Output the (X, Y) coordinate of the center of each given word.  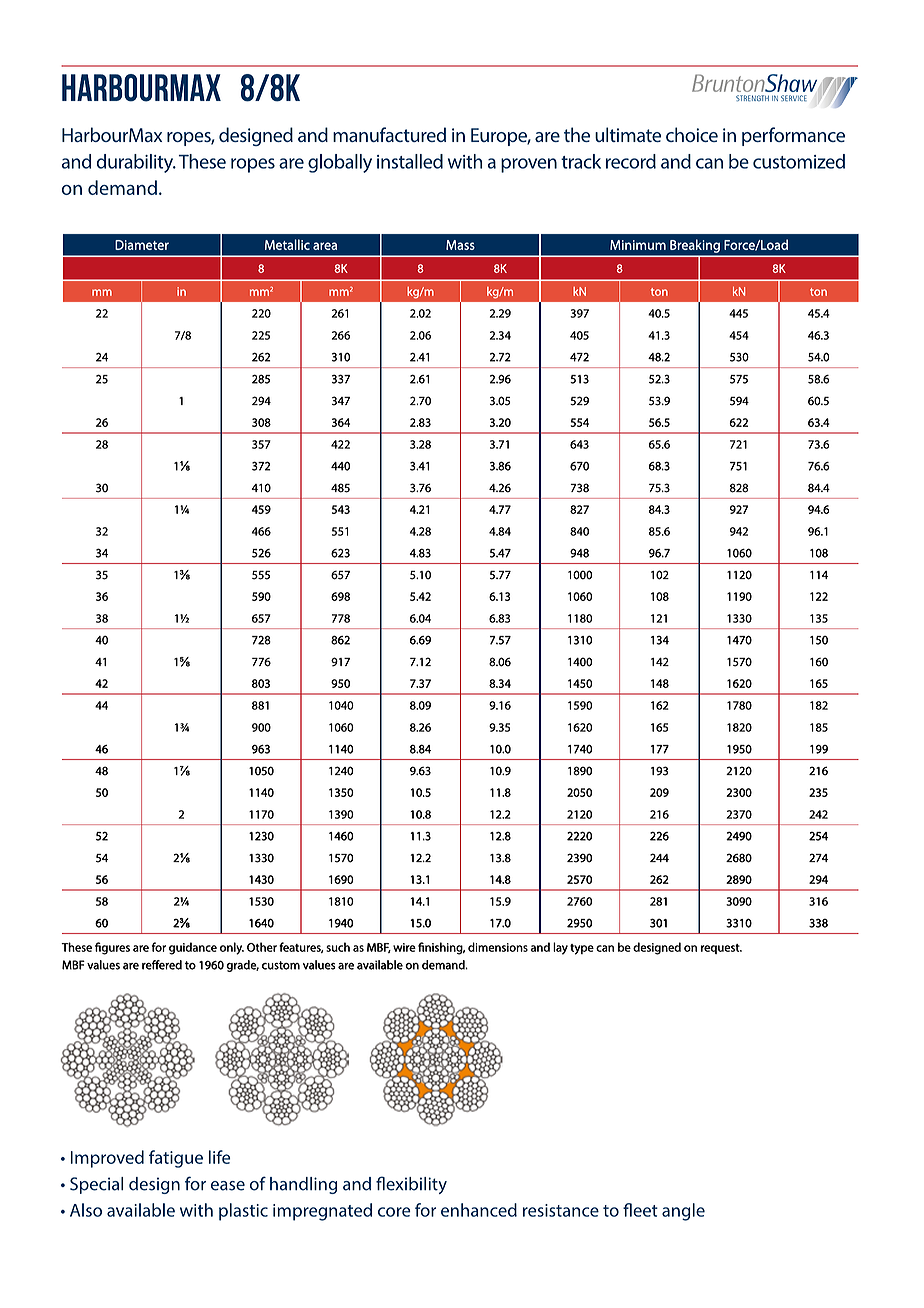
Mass (460, 245)
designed (657, 948)
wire (404, 947)
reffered (162, 965)
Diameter (142, 245)
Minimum (638, 245)
